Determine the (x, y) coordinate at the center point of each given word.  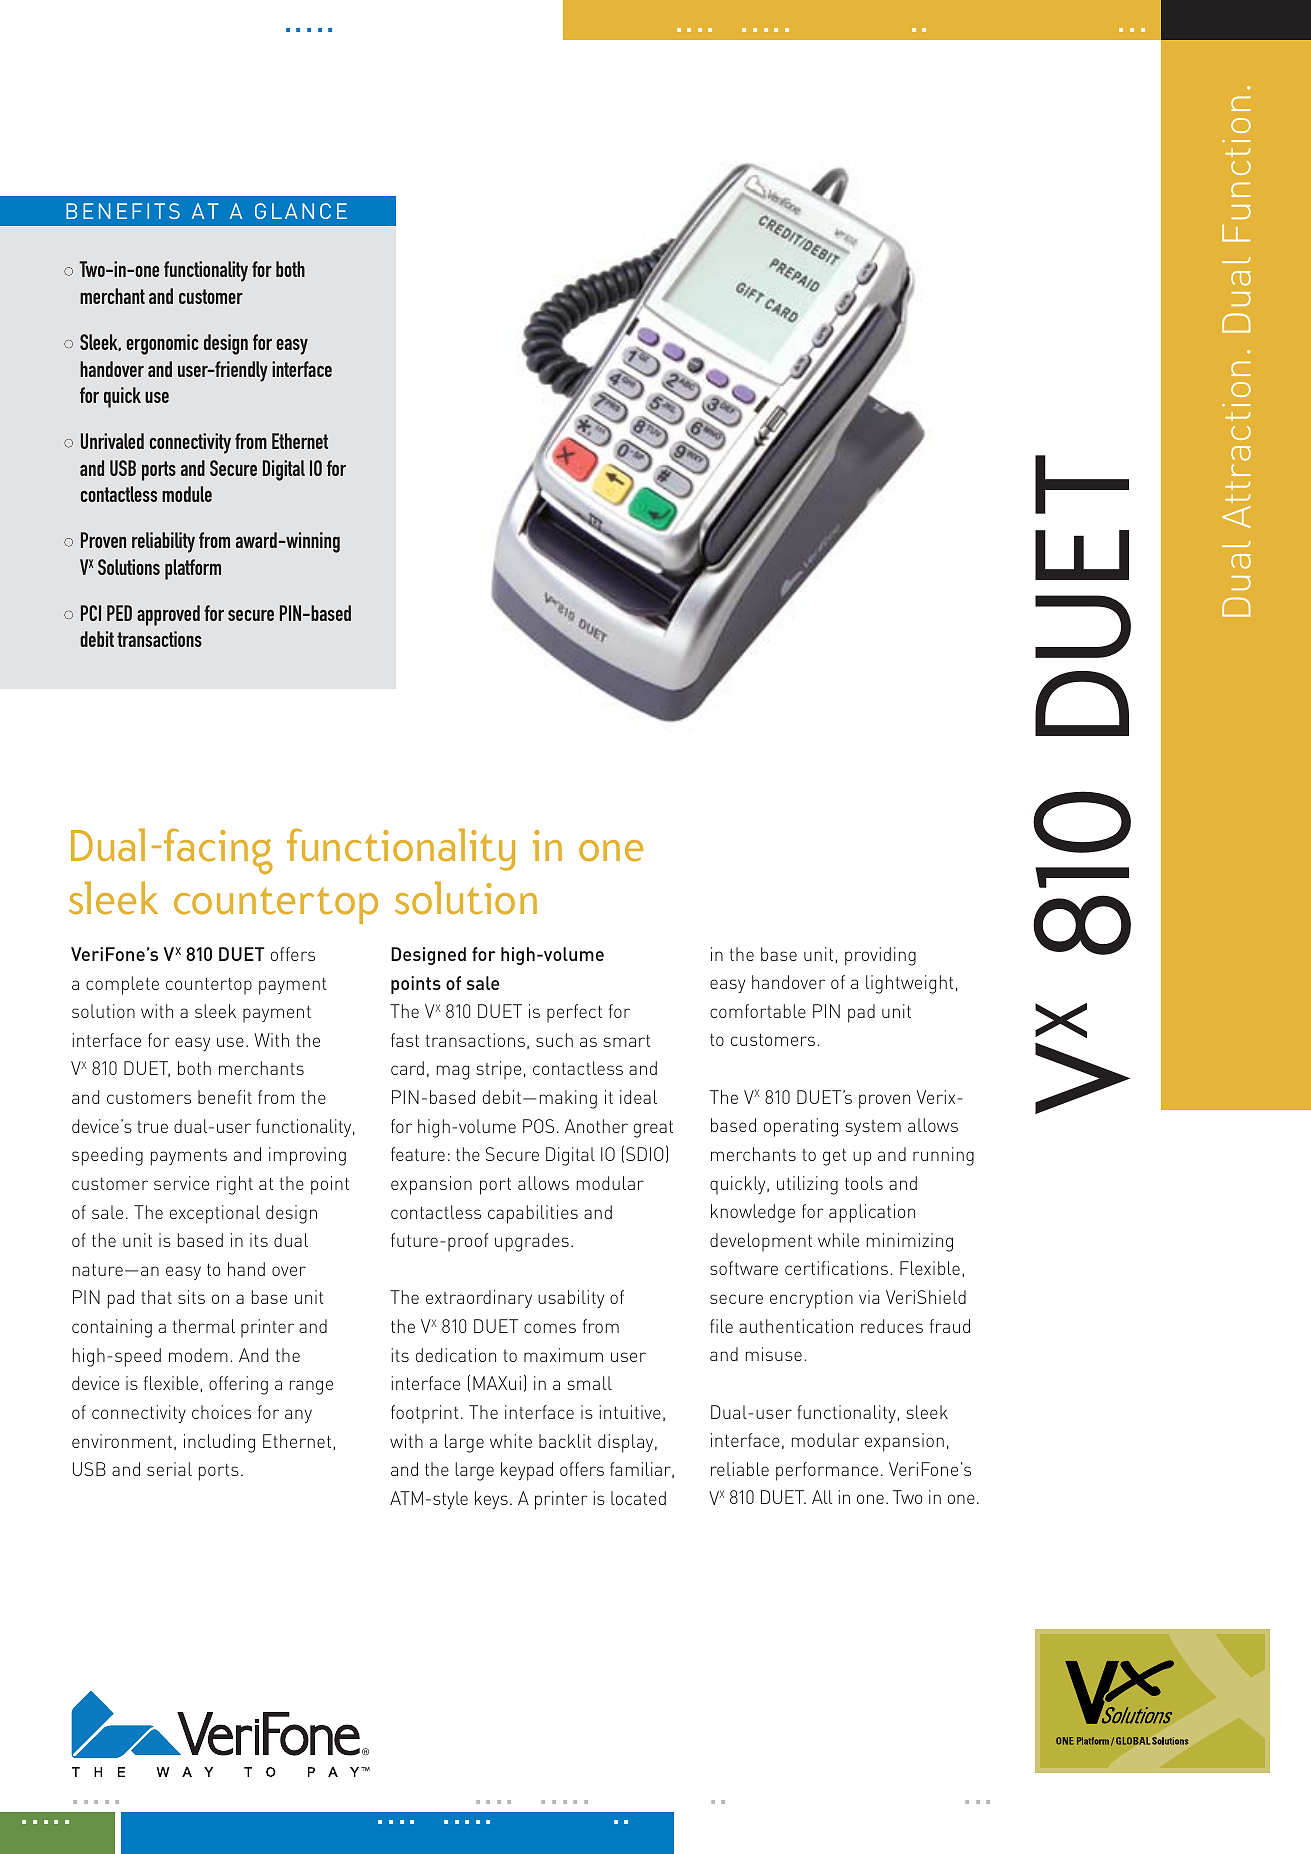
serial (169, 1469)
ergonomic (162, 344)
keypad (527, 1471)
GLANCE (301, 211)
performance (827, 1471)
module (187, 494)
